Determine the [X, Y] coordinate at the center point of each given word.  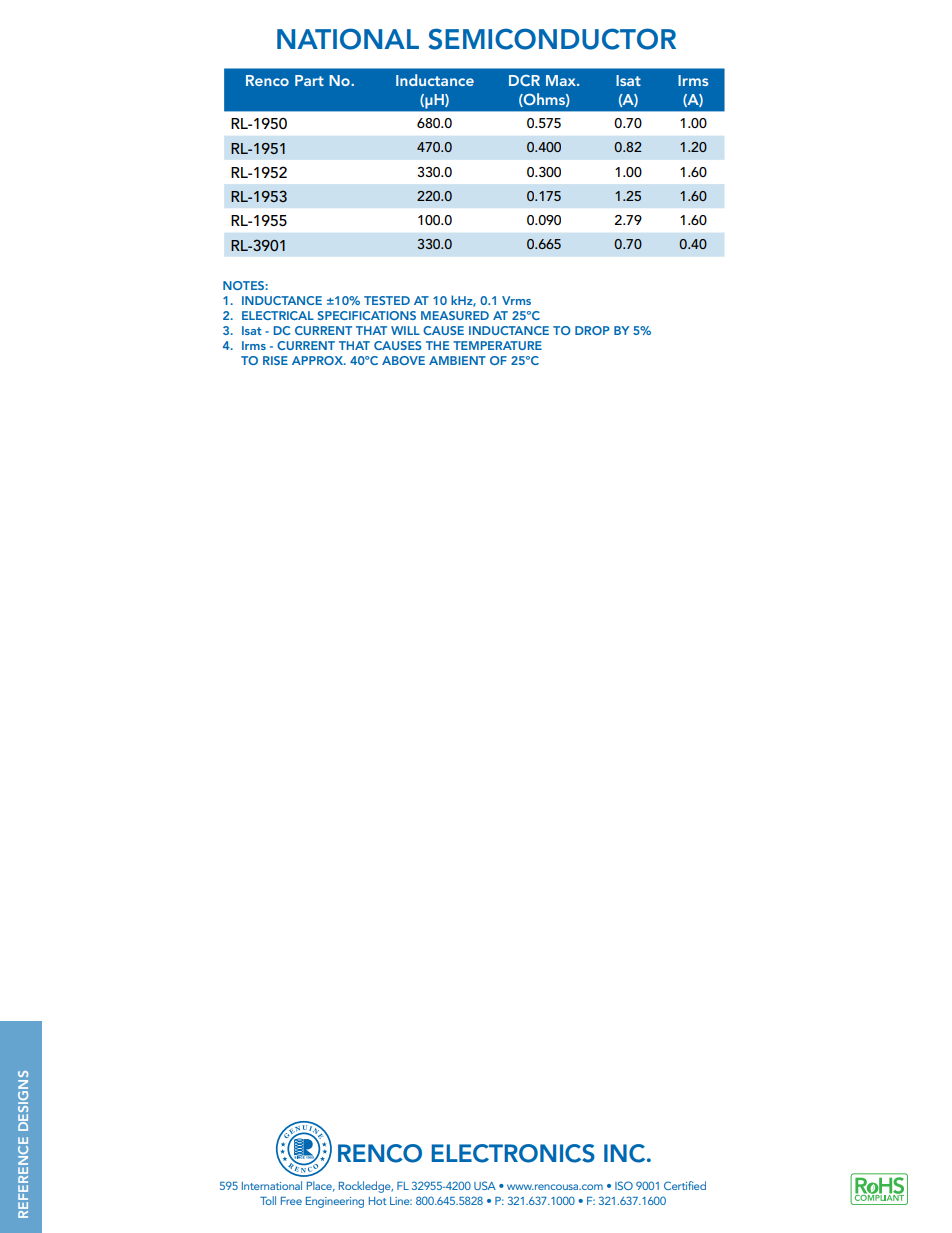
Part [309, 80]
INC [626, 1153]
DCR [524, 80]
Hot [378, 1201]
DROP [592, 330]
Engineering [335, 1202]
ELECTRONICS [513, 1153]
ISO [624, 1185]
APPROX [318, 360]
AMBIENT [457, 360]
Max [562, 80]
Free [291, 1201]
